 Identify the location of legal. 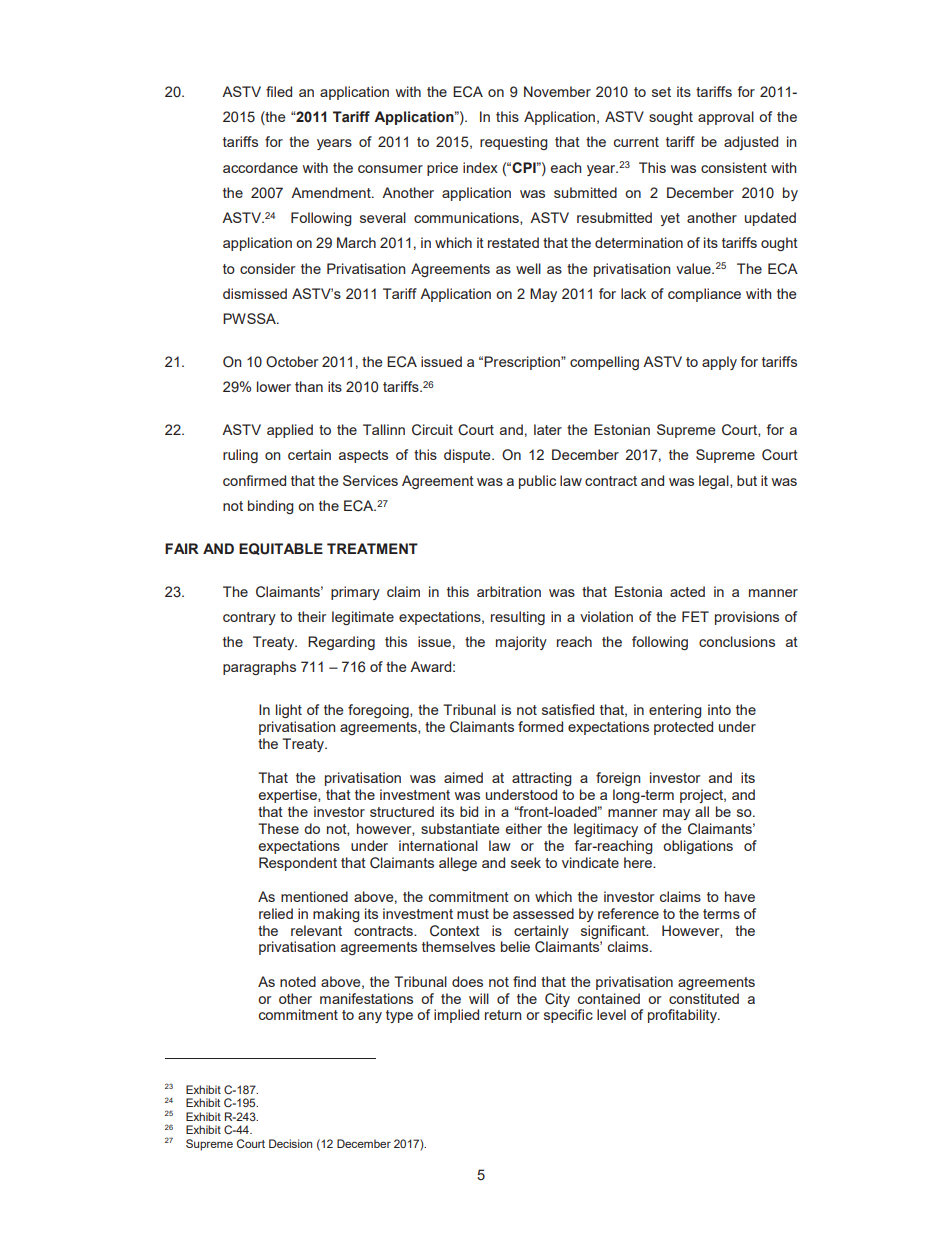
(715, 482).
